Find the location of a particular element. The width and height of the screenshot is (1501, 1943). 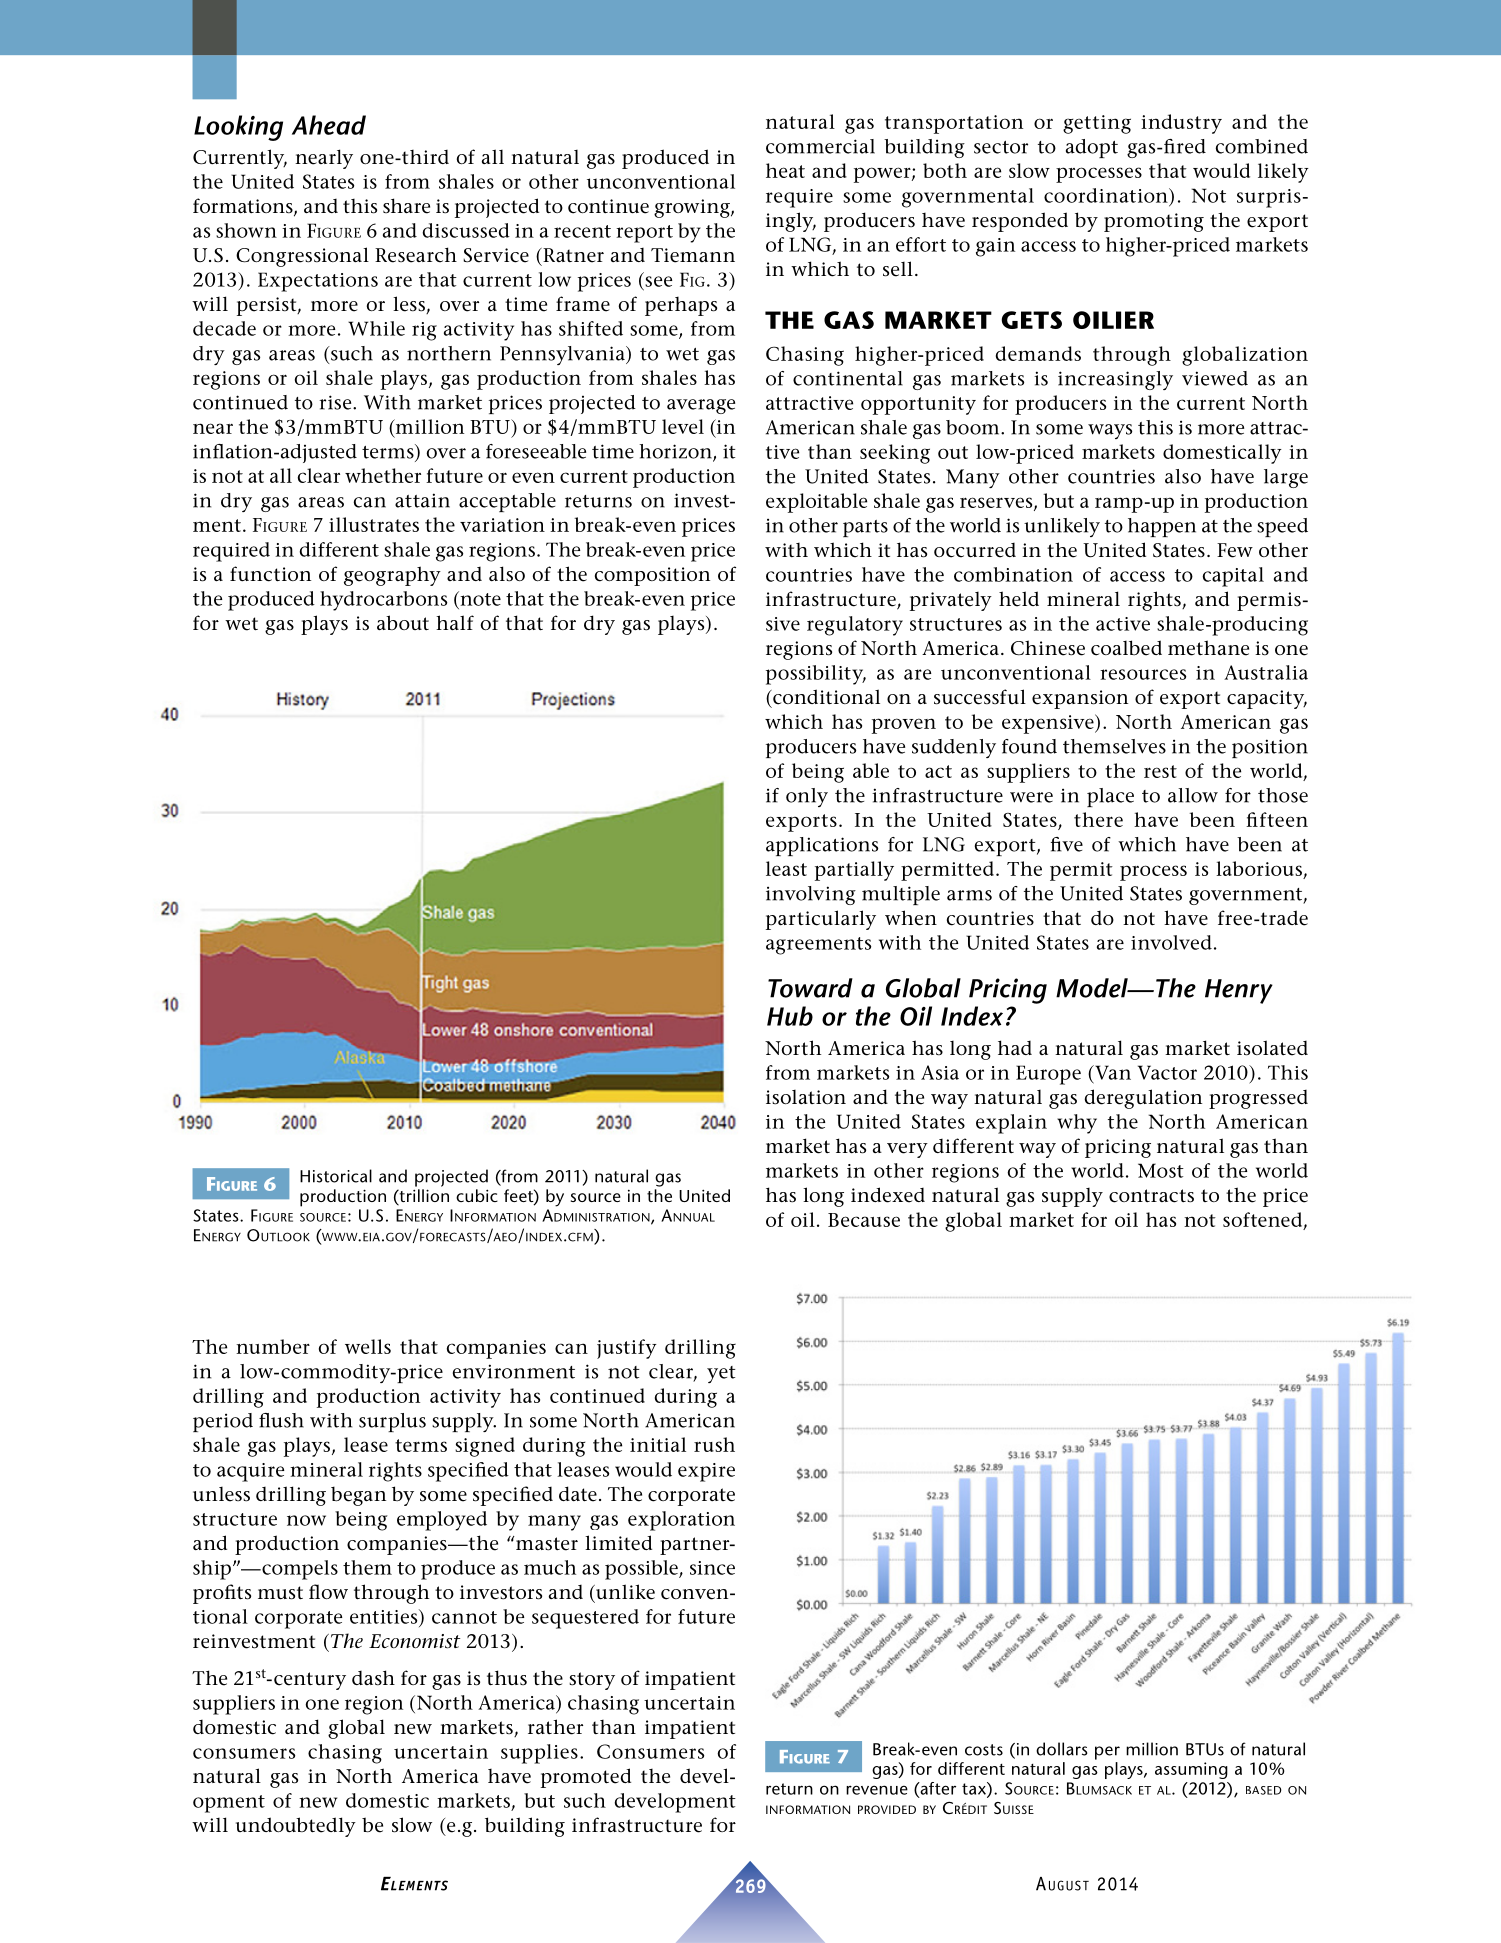

Ahead is located at coordinates (329, 125).
